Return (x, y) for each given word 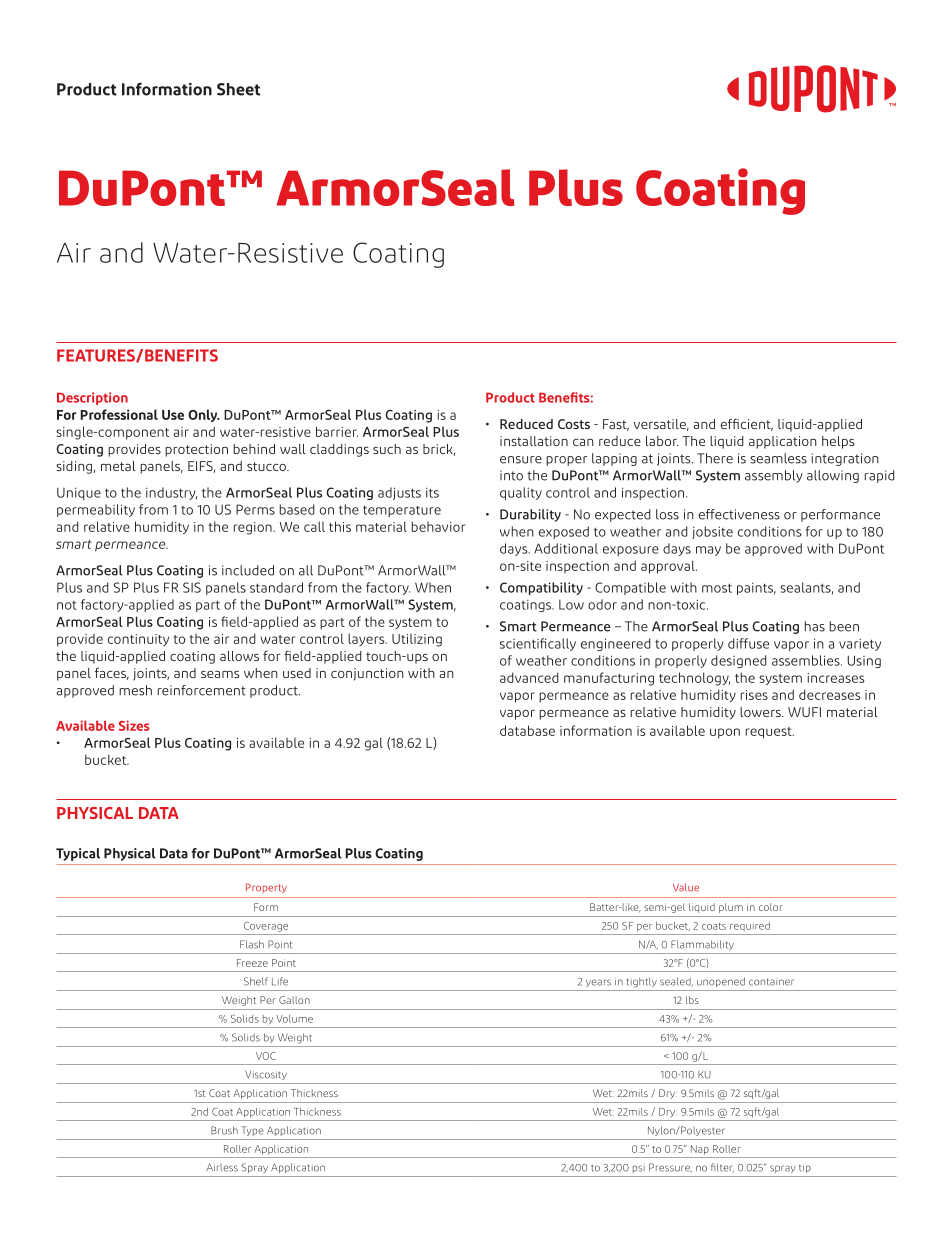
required (750, 926)
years (598, 983)
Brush (224, 1130)
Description (92, 398)
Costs (574, 424)
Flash (252, 944)
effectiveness (739, 514)
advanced (529, 677)
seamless (778, 458)
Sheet (238, 89)
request (770, 733)
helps (838, 442)
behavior (438, 526)
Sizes (134, 725)
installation (534, 441)
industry (171, 493)
